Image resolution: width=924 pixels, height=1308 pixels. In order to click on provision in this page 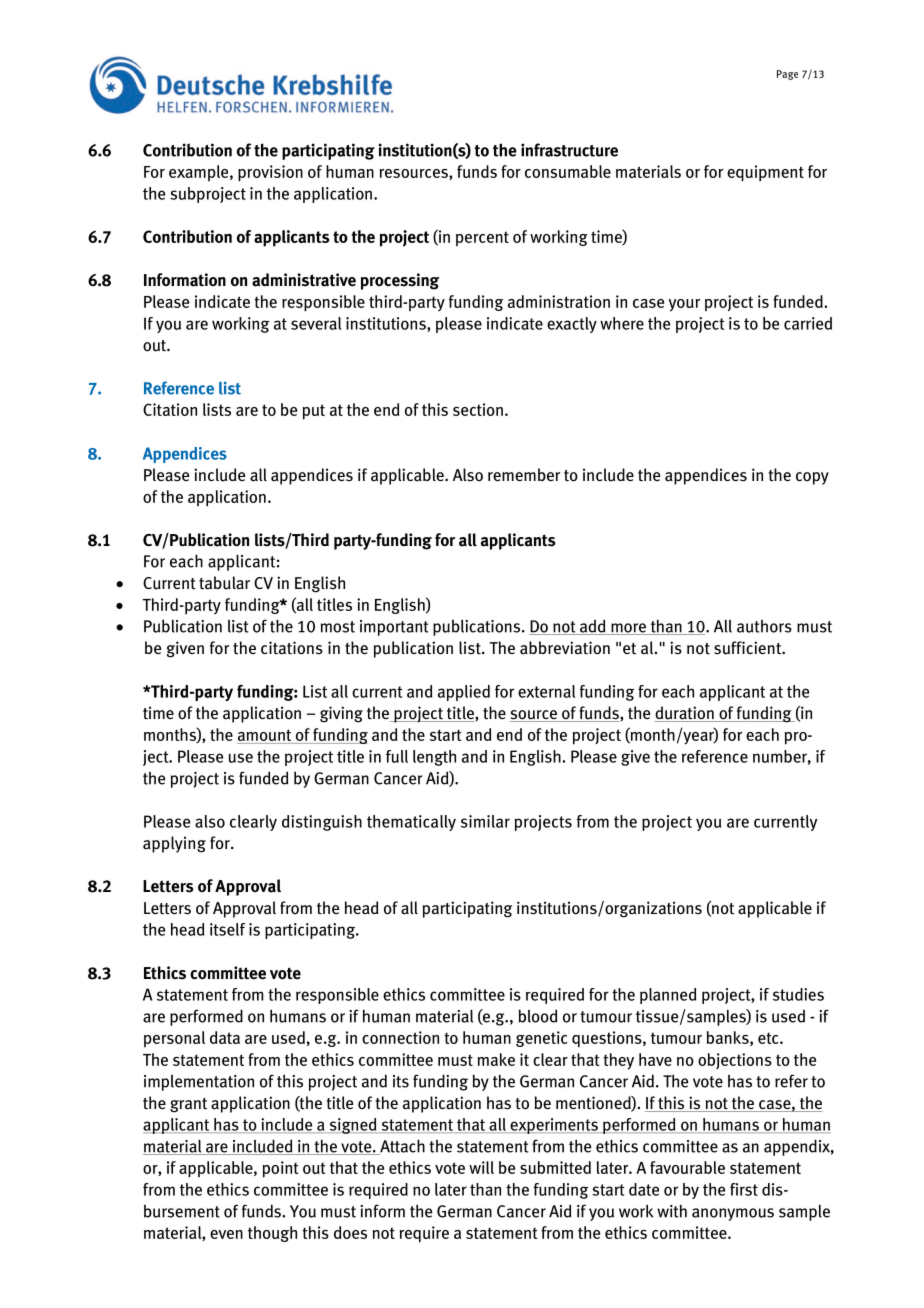, I will do `click(270, 173)`.
